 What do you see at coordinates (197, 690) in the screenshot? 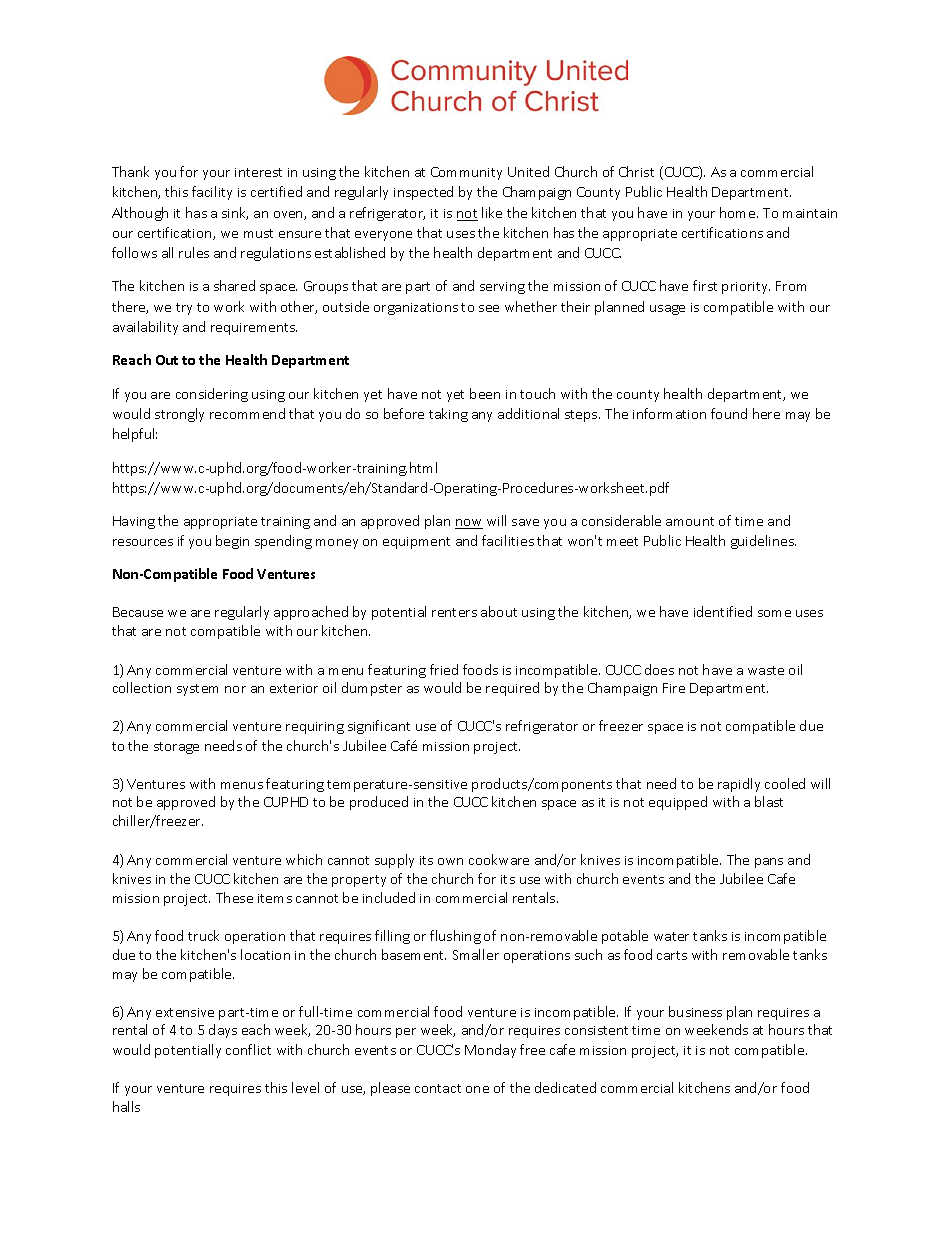
I see `system` at bounding box center [197, 690].
